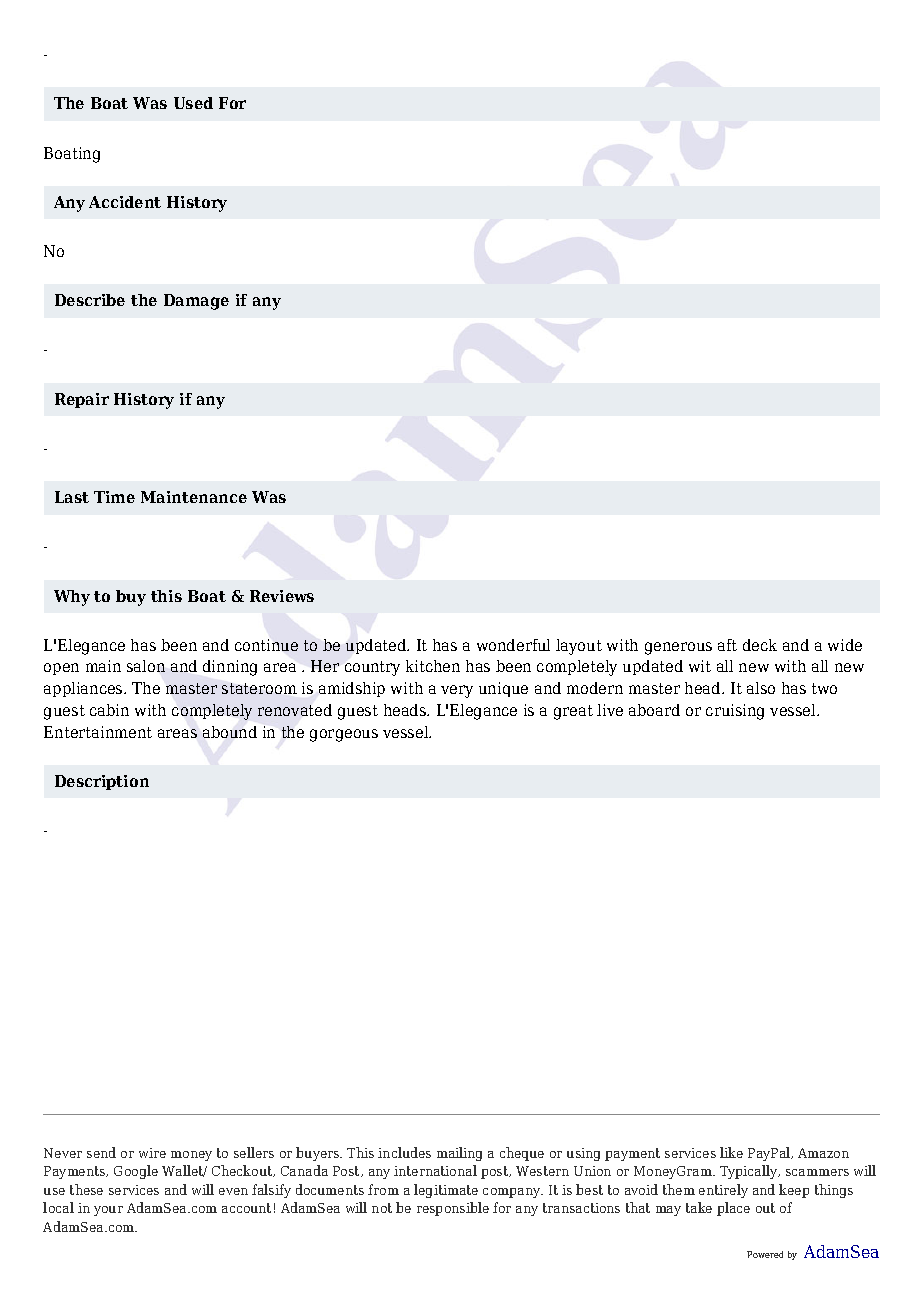 This screenshot has height=1308, width=924. Describe the element at coordinates (108, 1211) in the screenshot. I see `your` at that location.
